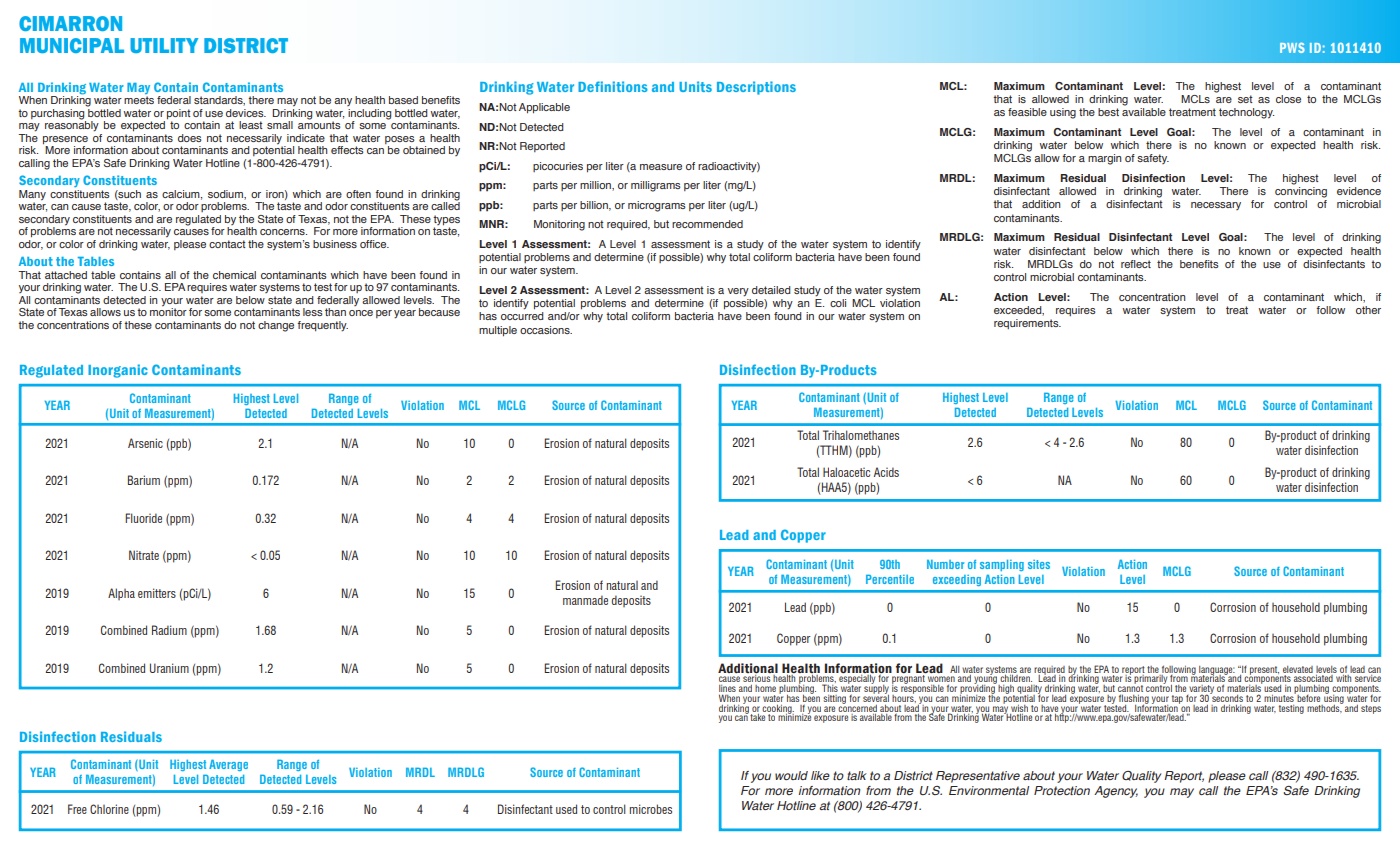 This screenshot has height=850, width=1400. Describe the element at coordinates (228, 765) in the screenshot. I see `Average` at that location.
